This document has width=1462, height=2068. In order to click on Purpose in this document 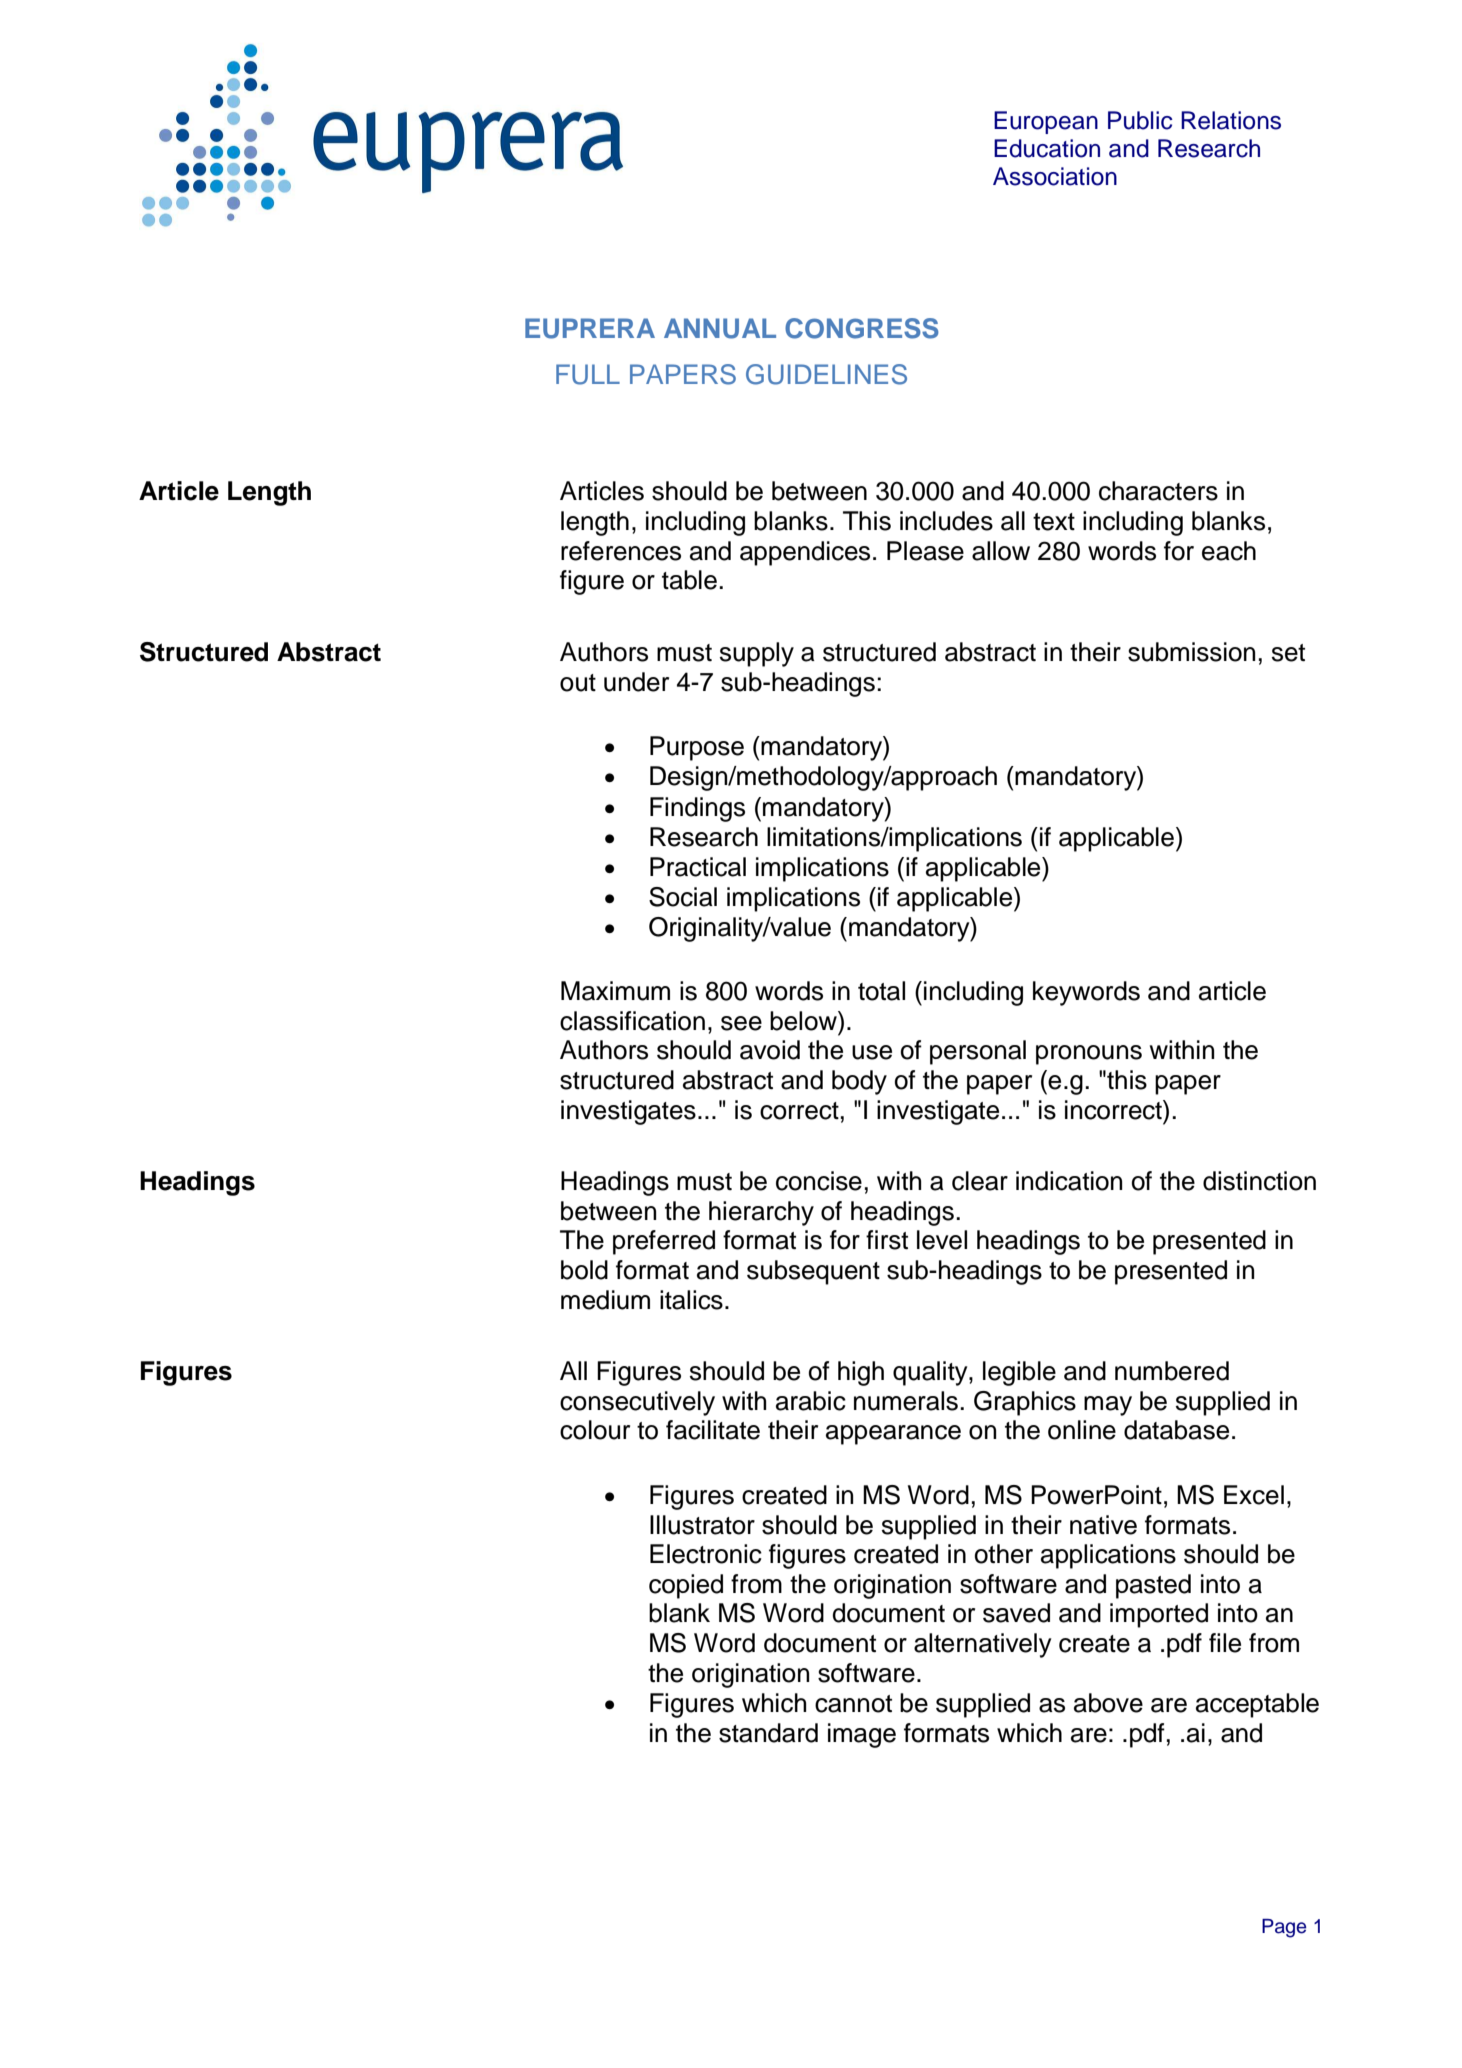, I will do `click(697, 748)`.
